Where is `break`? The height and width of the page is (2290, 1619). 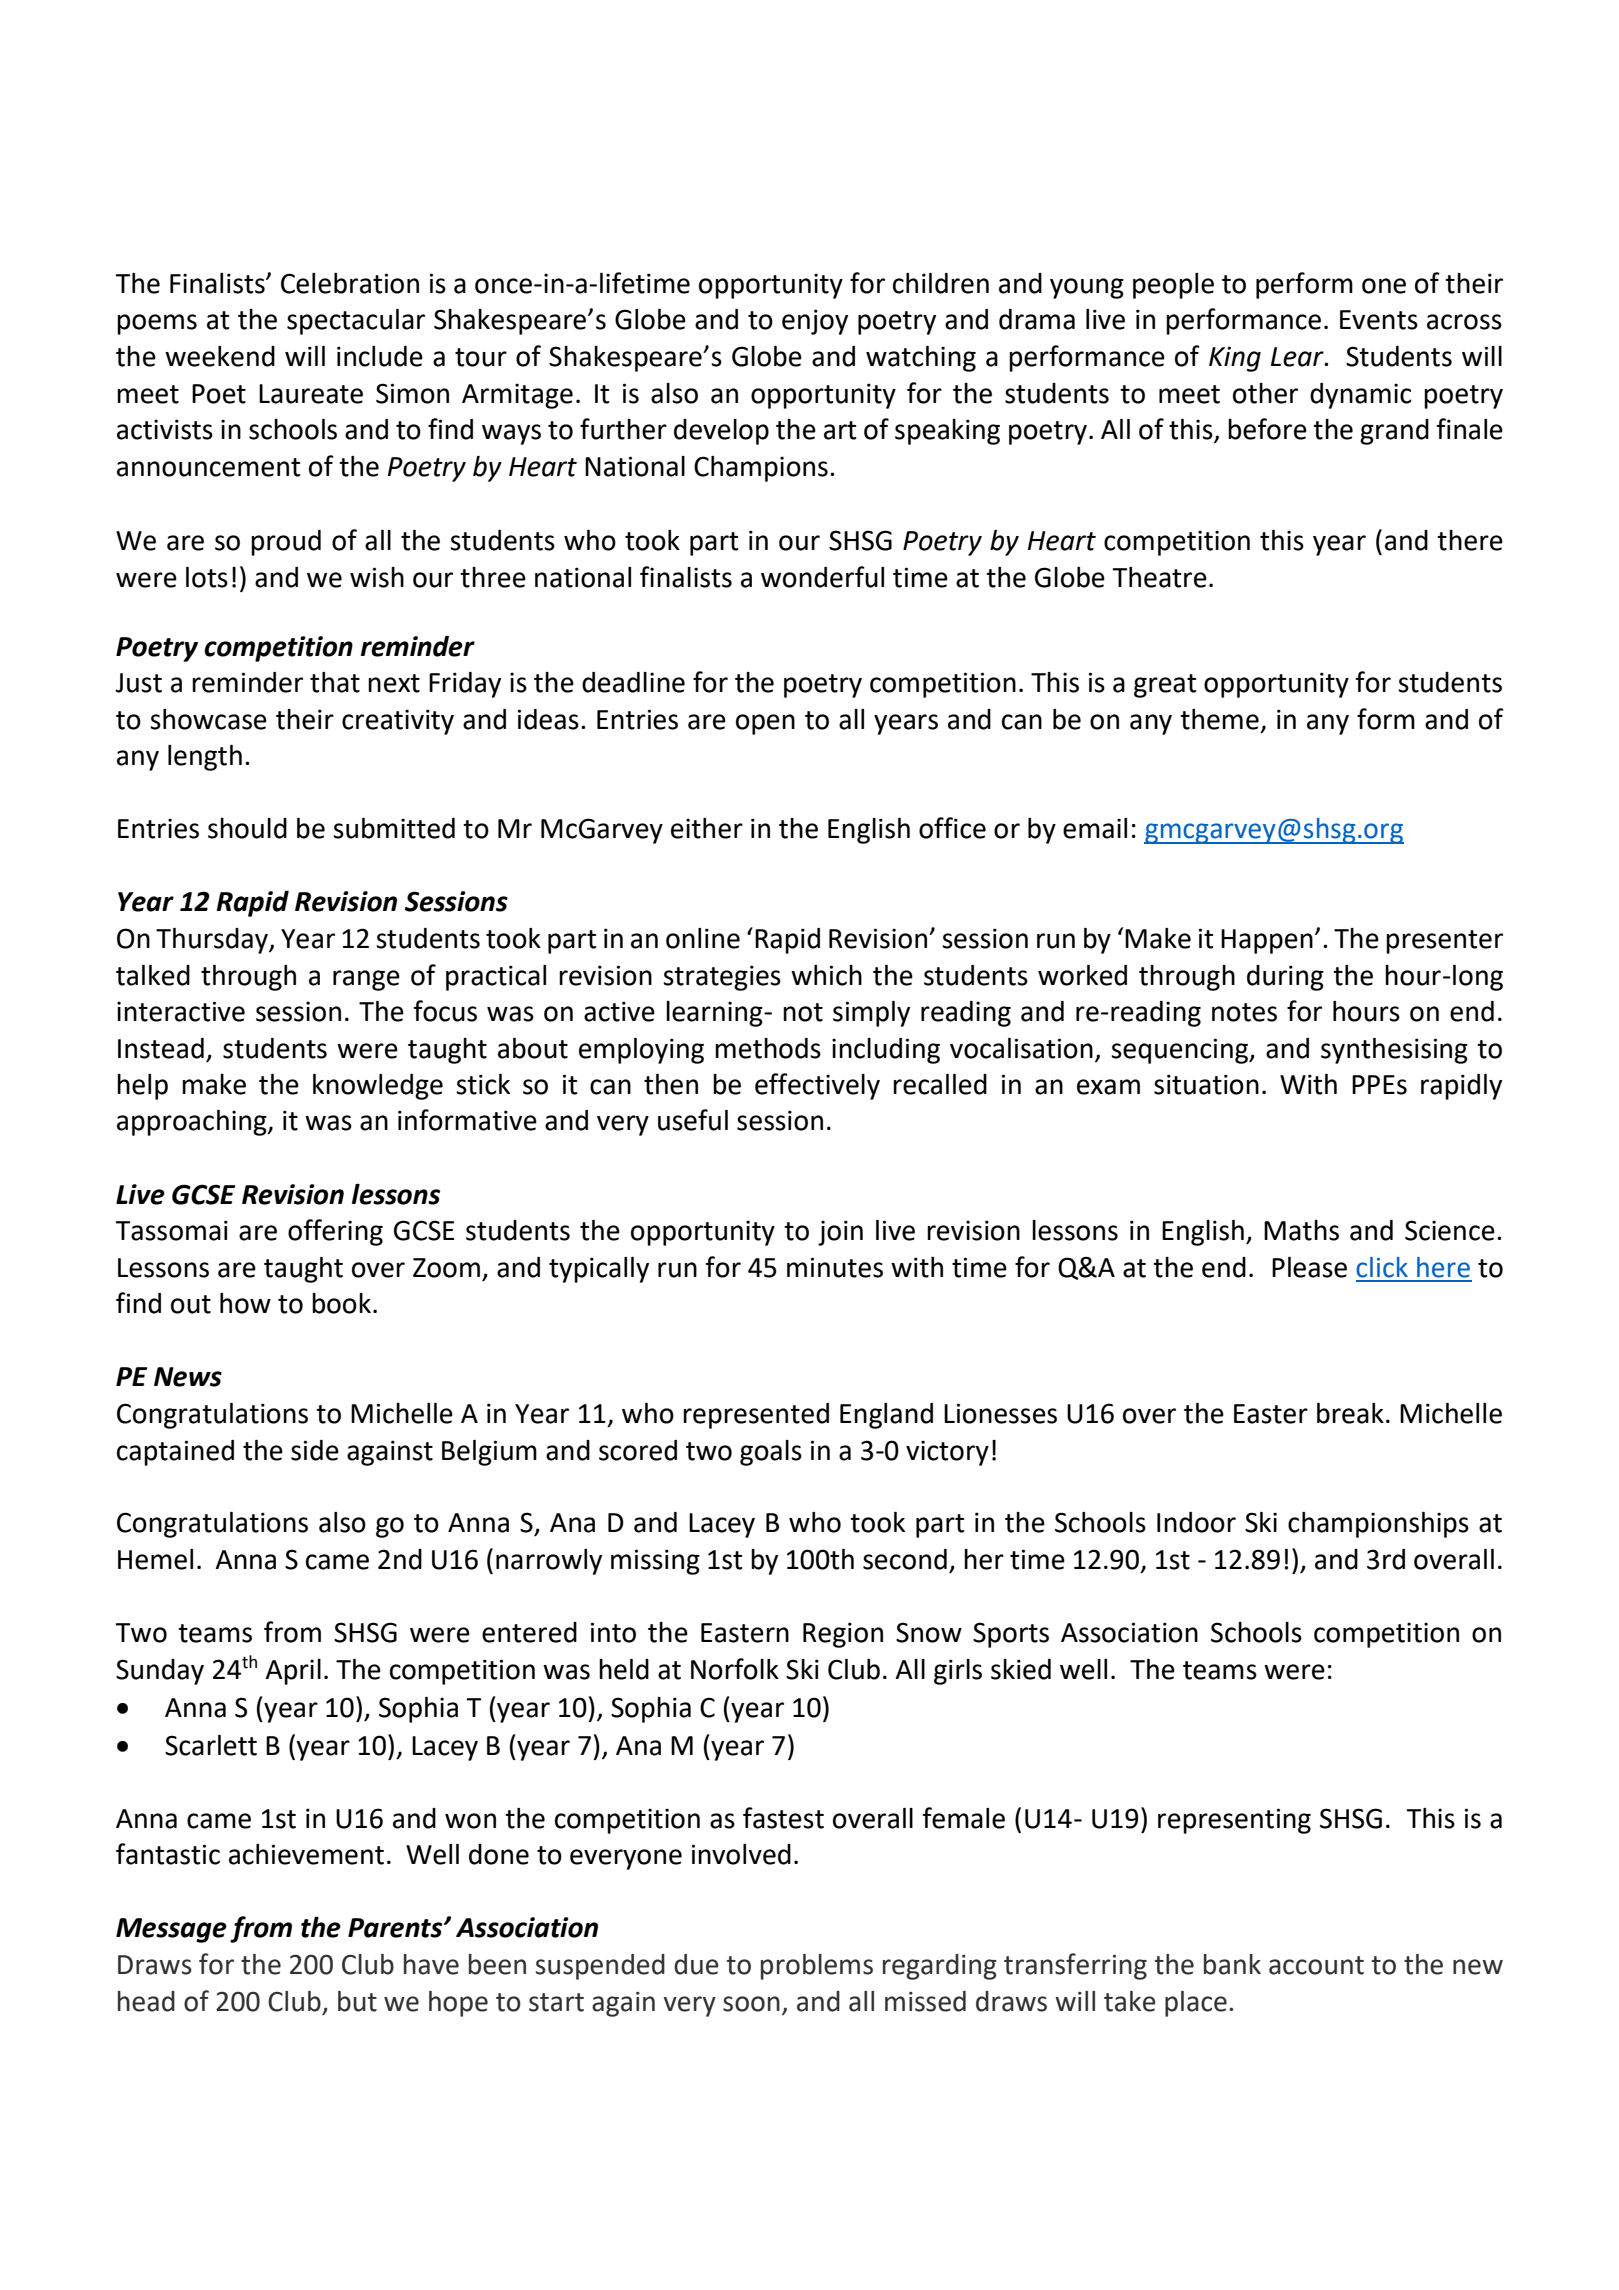
break is located at coordinates (1350, 1413).
